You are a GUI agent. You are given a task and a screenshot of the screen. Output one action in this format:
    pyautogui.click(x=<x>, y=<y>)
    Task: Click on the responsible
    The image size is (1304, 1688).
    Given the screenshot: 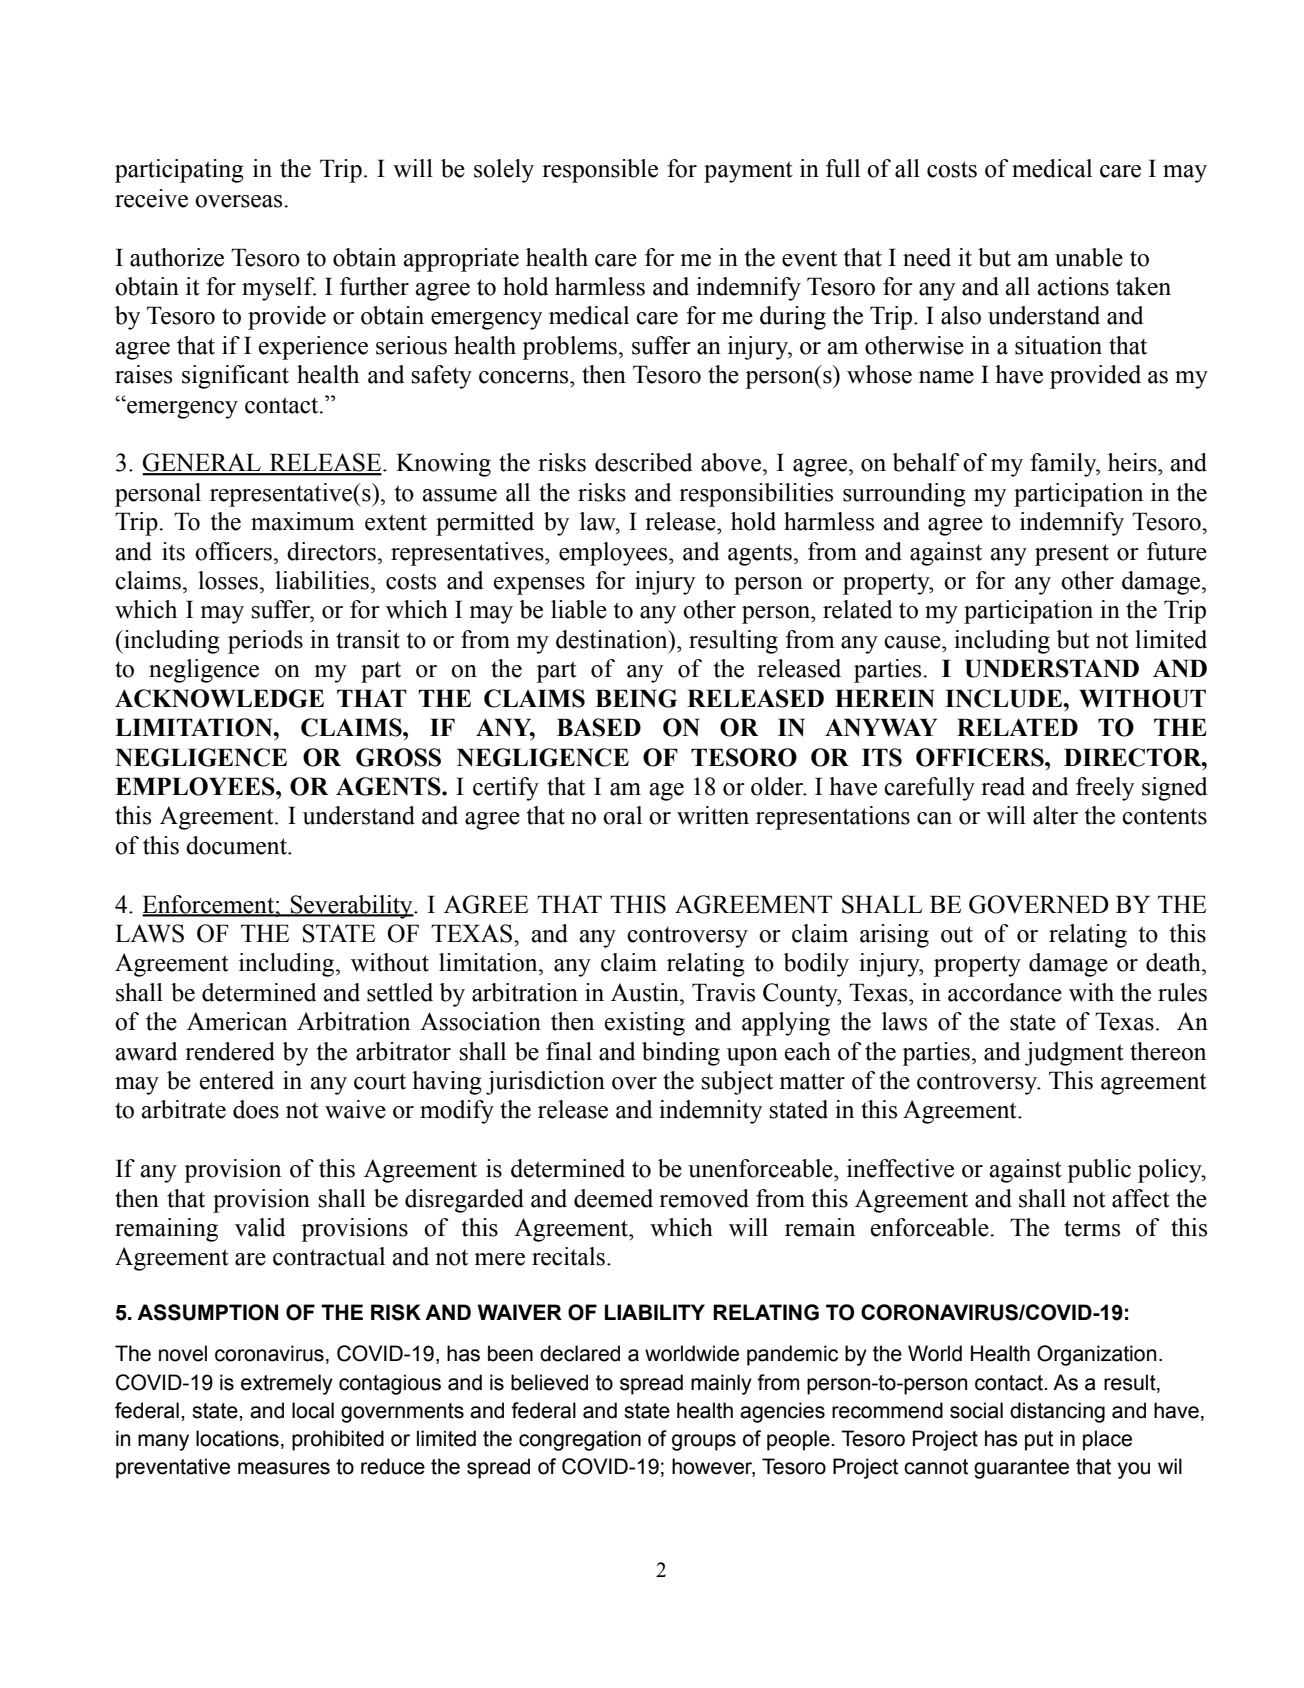 What is the action you would take?
    pyautogui.click(x=600, y=171)
